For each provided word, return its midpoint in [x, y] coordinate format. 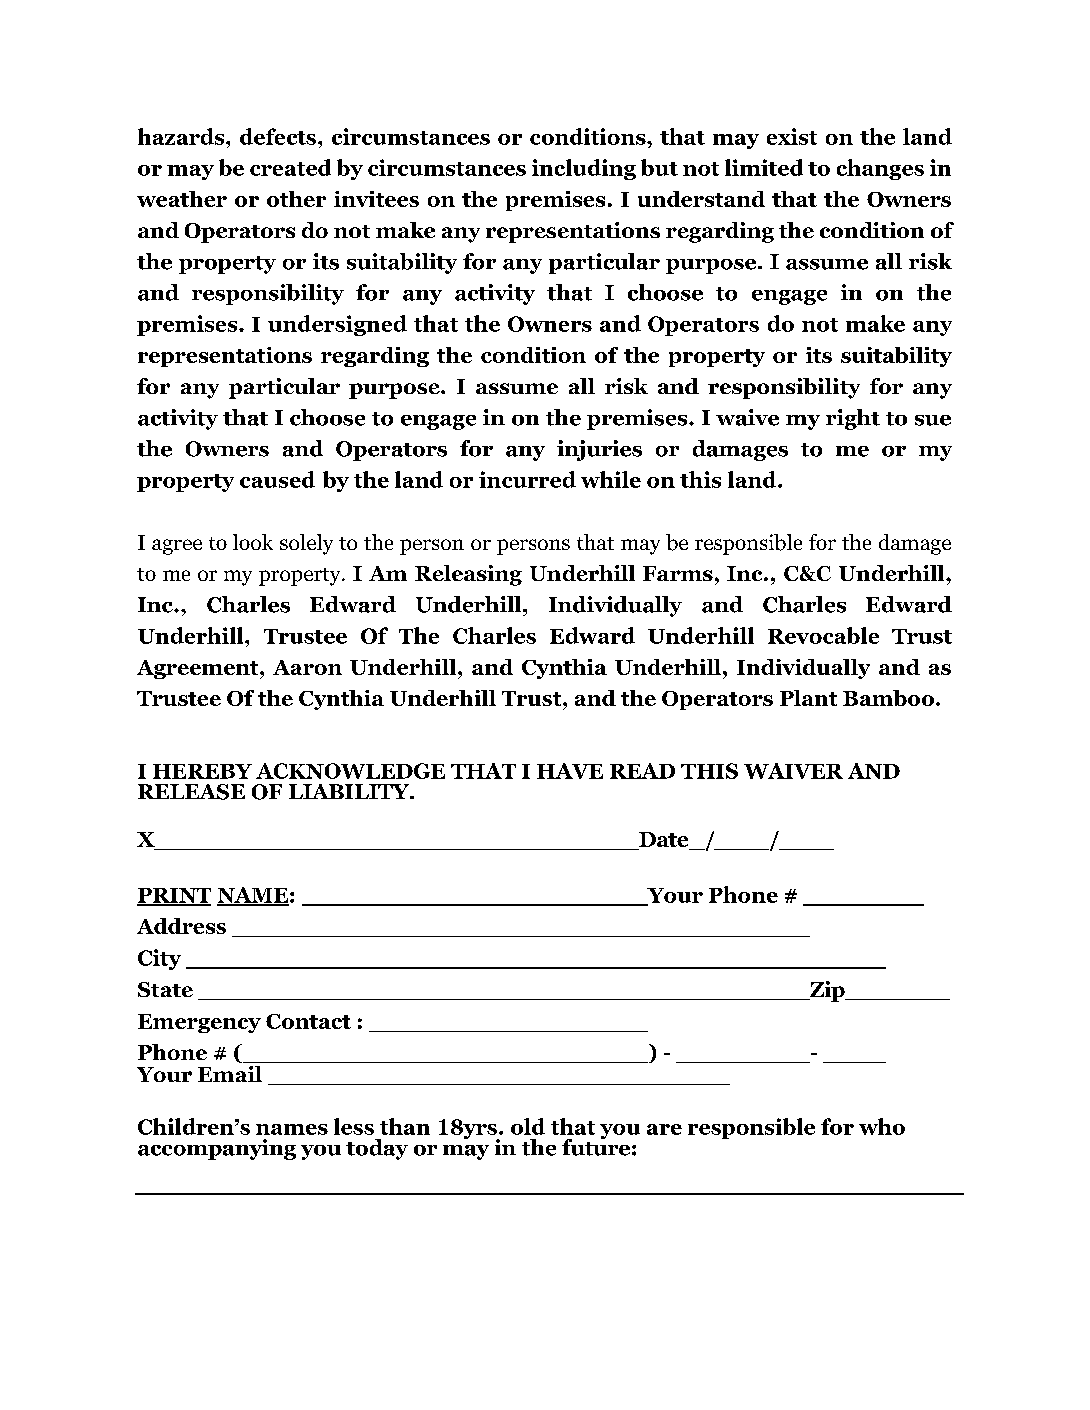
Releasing [468, 575]
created [290, 167]
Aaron [307, 667]
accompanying [217, 1149]
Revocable [823, 635]
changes [880, 169]
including [584, 169]
